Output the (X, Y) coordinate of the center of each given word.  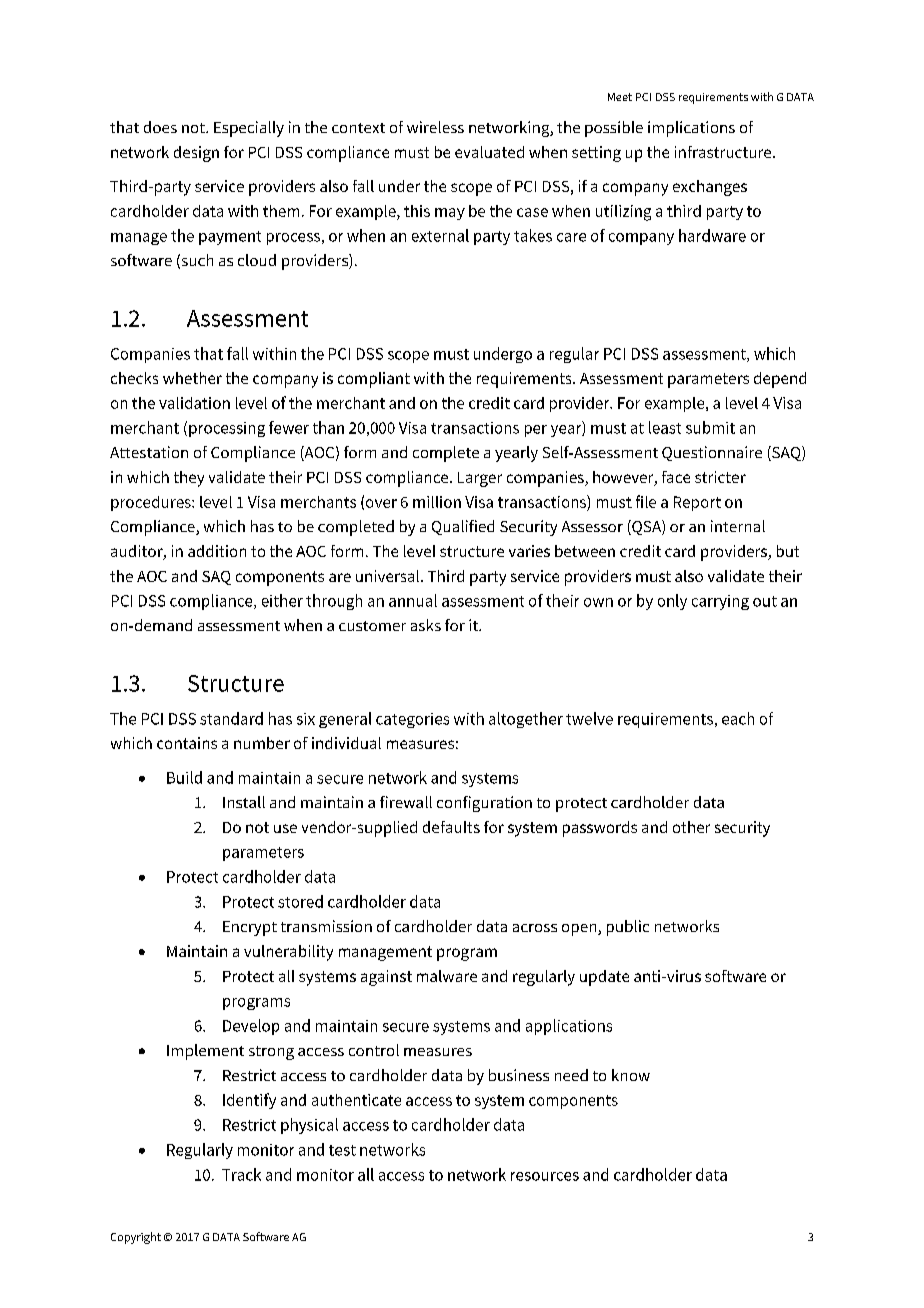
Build (184, 777)
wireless (435, 127)
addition (217, 551)
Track (241, 1174)
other (691, 827)
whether (192, 378)
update (604, 978)
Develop (251, 1027)
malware (447, 976)
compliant (374, 380)
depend (780, 380)
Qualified (463, 527)
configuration (484, 804)
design (196, 154)
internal (738, 526)
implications (691, 129)
